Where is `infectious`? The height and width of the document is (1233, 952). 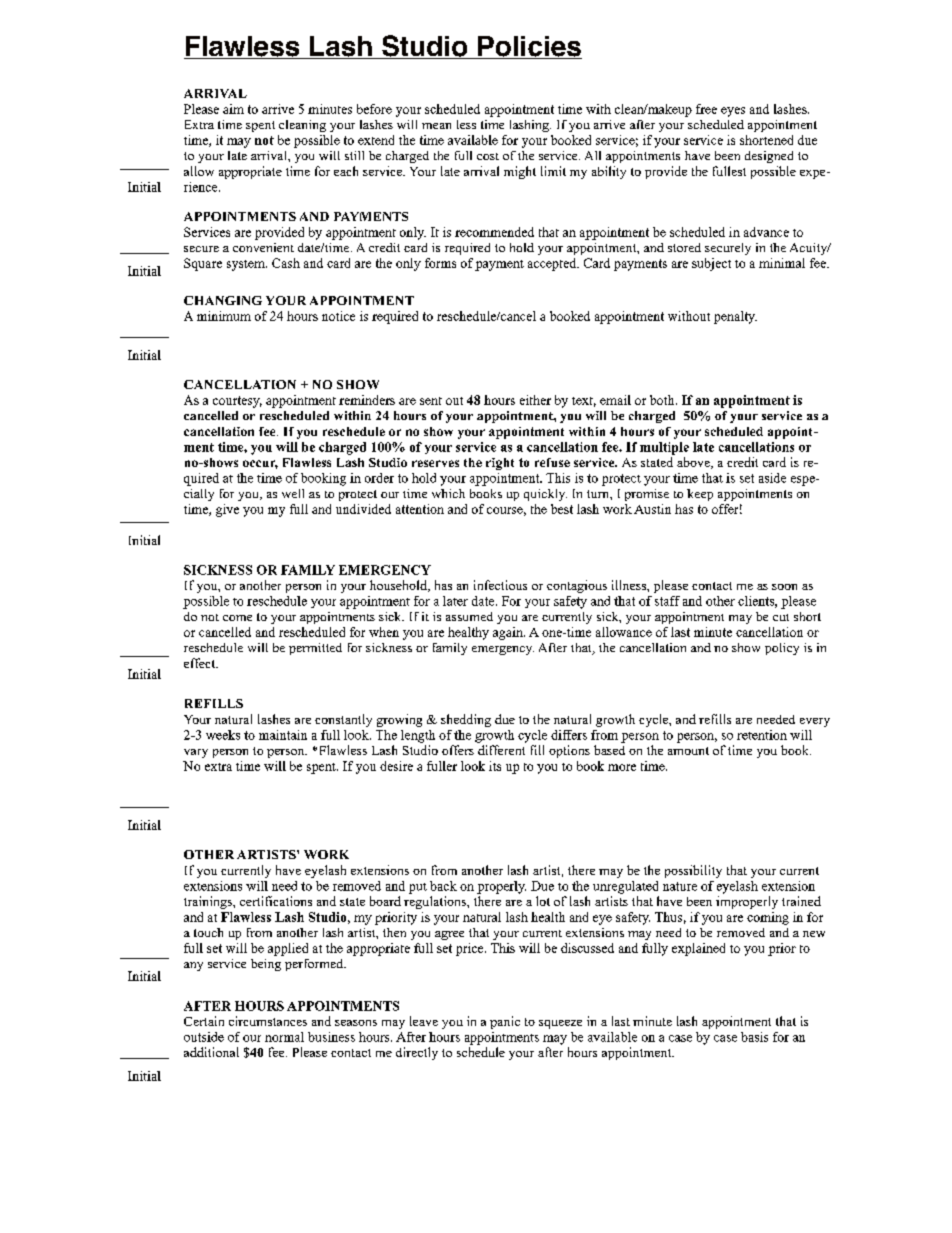 infectious is located at coordinates (500, 585).
